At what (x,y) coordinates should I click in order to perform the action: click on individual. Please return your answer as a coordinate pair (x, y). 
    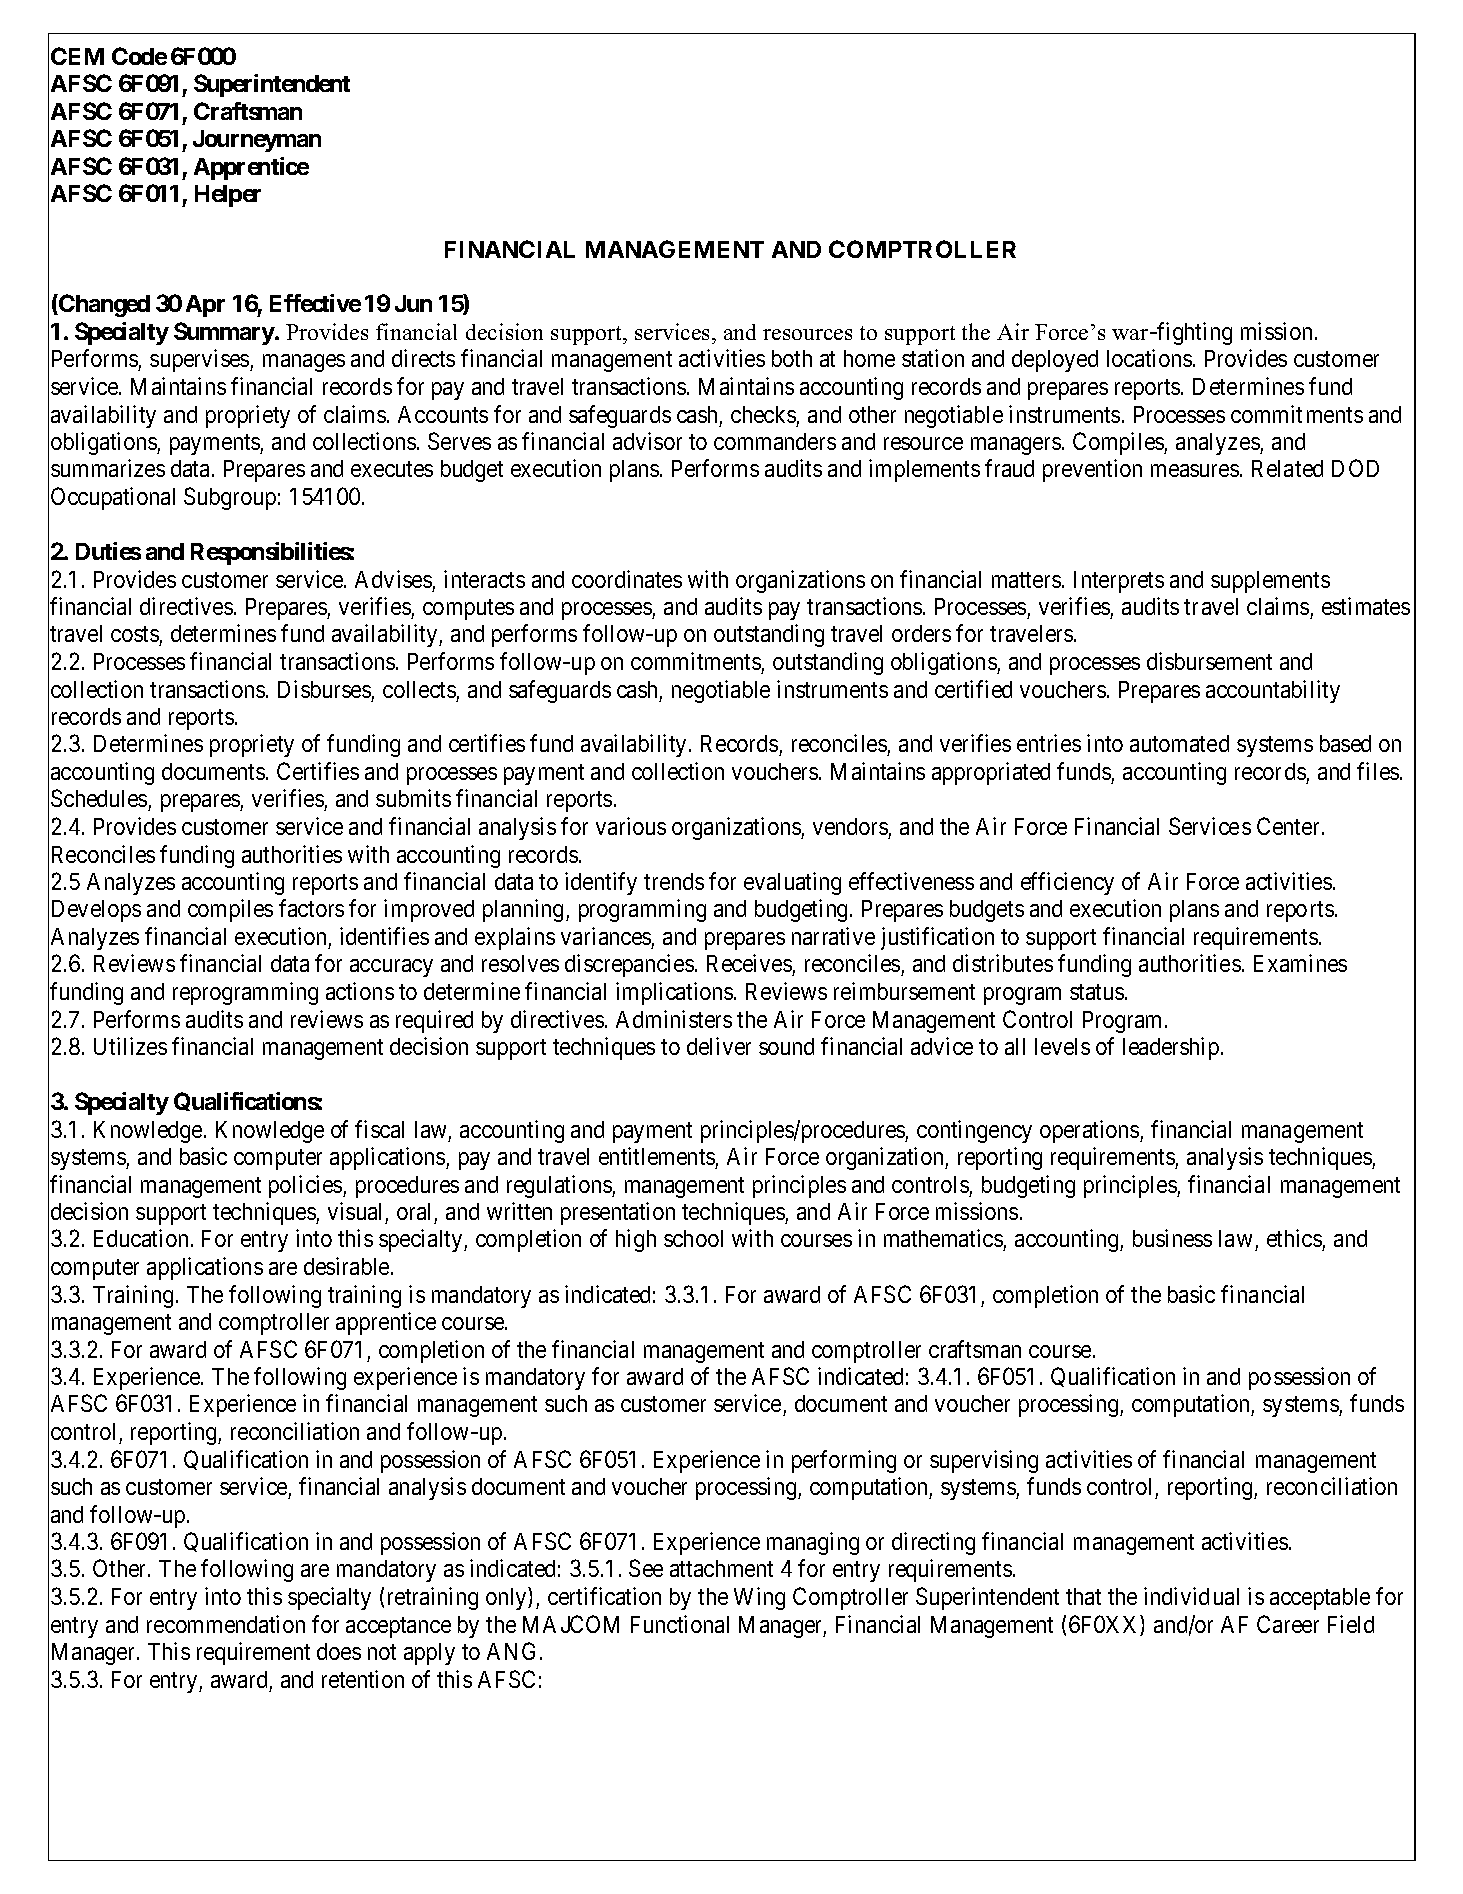
    Looking at the image, I should click on (1191, 1596).
